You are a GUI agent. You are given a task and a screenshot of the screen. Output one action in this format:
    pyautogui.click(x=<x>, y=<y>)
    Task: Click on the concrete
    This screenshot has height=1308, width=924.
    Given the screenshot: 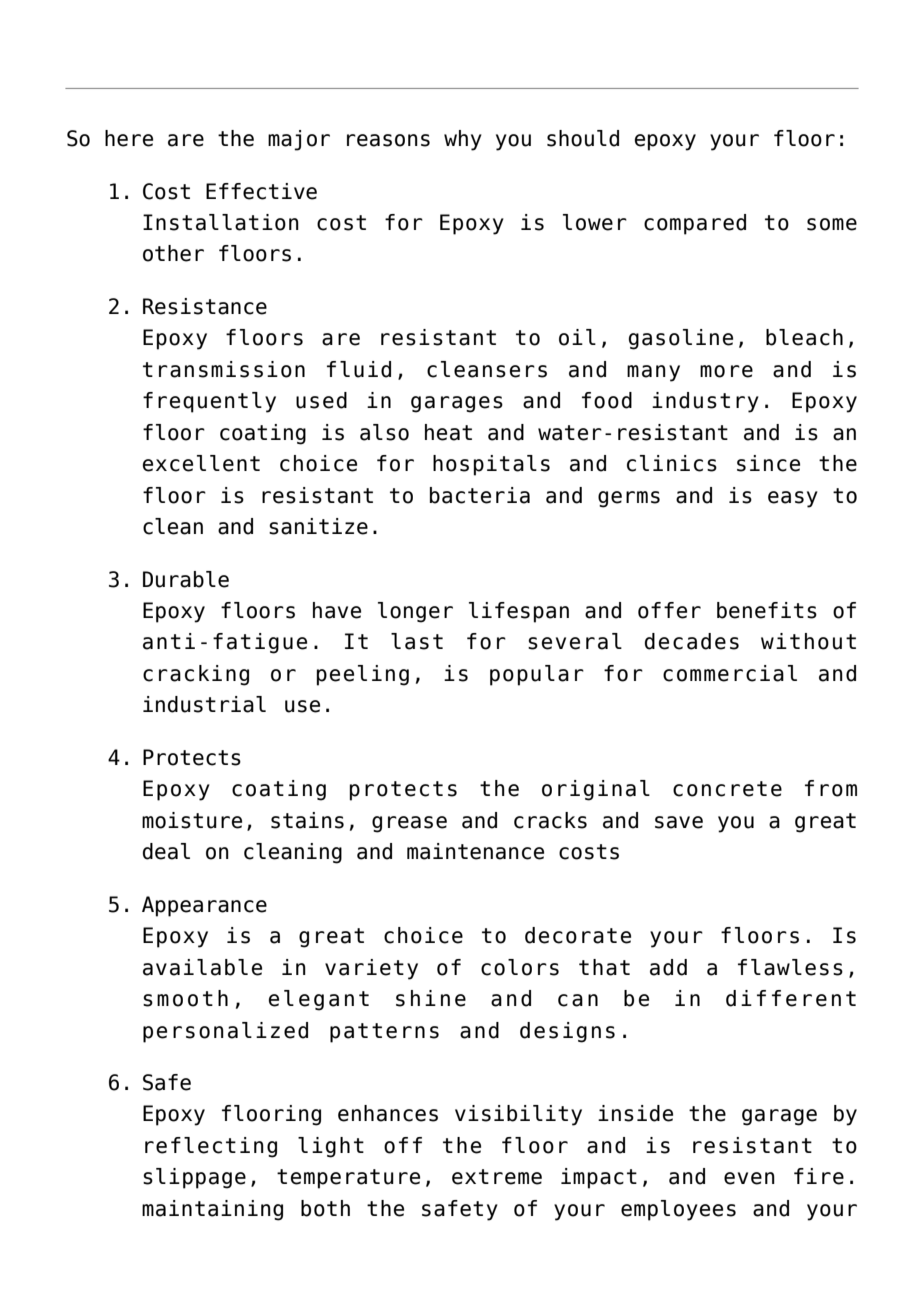 What is the action you would take?
    pyautogui.click(x=727, y=789)
